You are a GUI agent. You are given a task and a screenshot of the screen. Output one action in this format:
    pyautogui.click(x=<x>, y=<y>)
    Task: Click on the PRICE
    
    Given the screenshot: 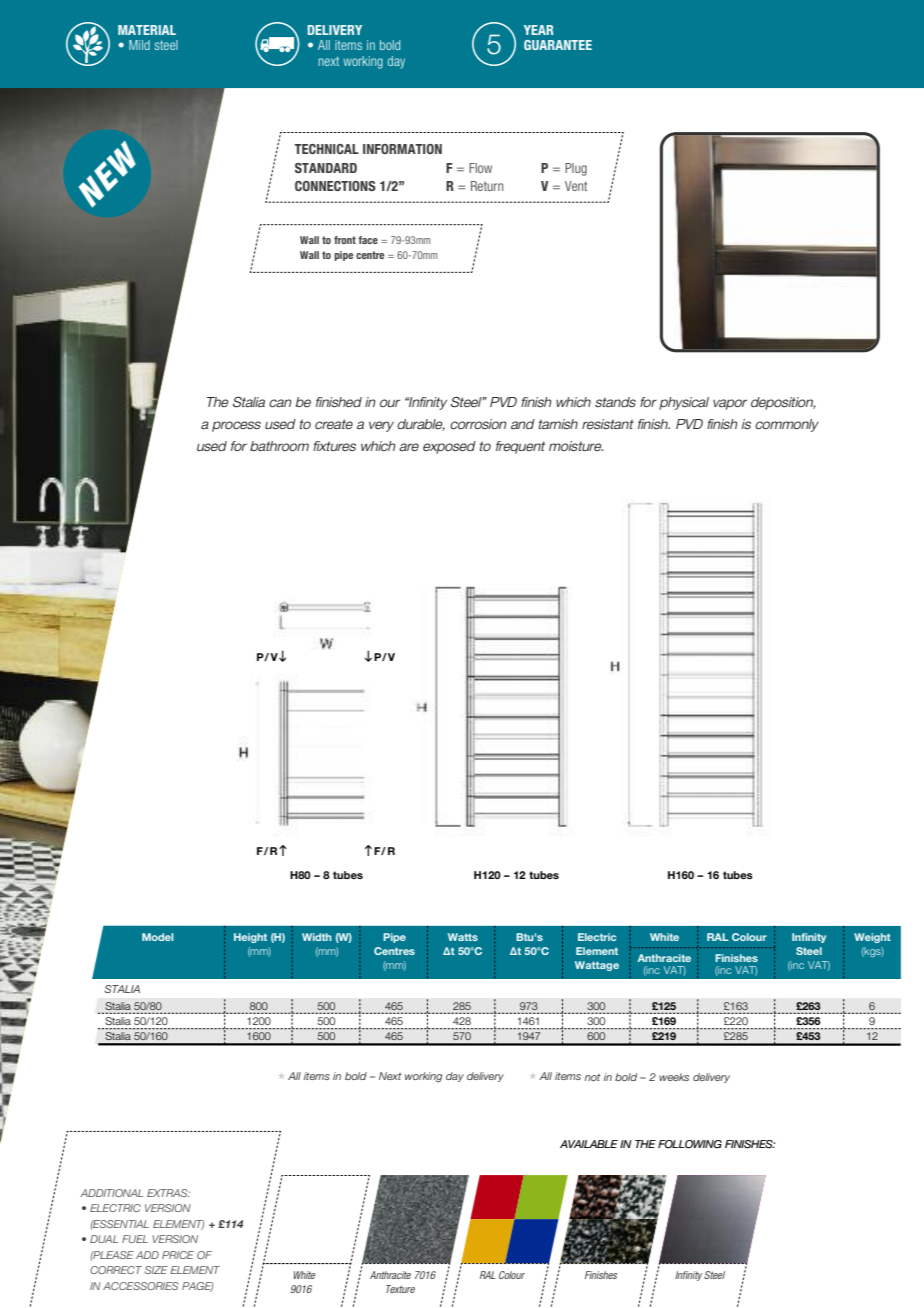 What is the action you would take?
    pyautogui.click(x=178, y=1255)
